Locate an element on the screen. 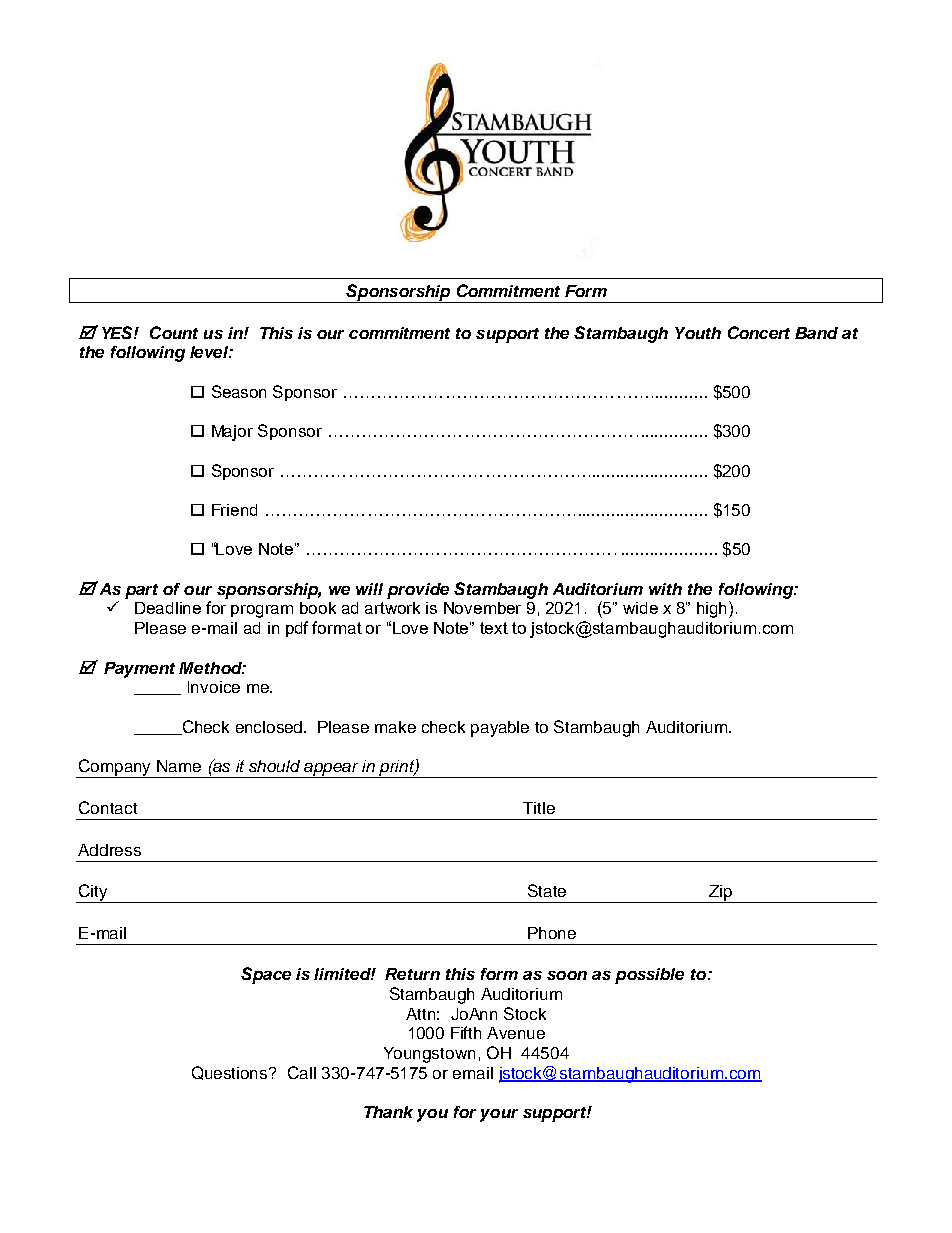 The image size is (952, 1233). payable is located at coordinates (500, 729).
